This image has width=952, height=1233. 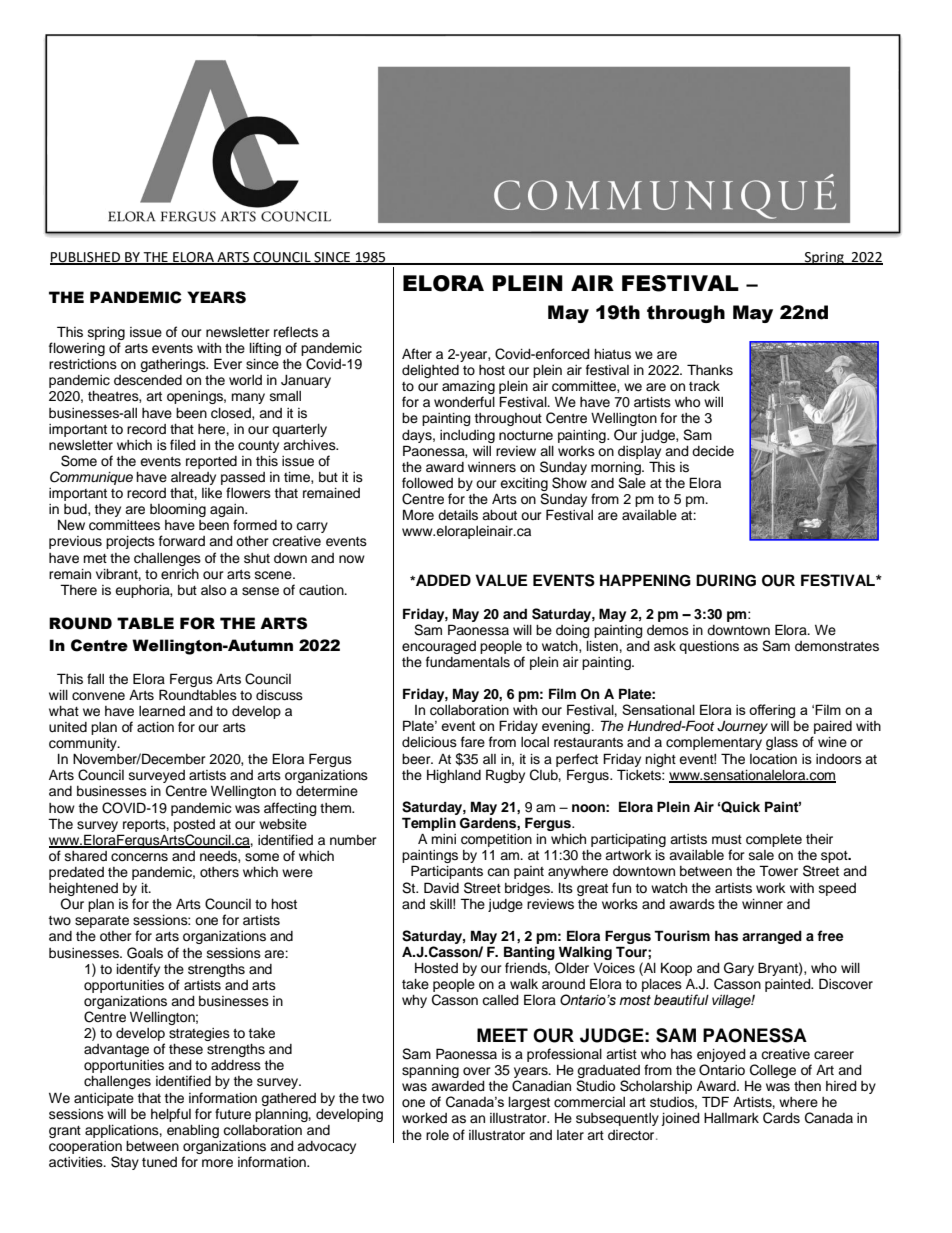 I want to click on After, so click(x=417, y=354).
